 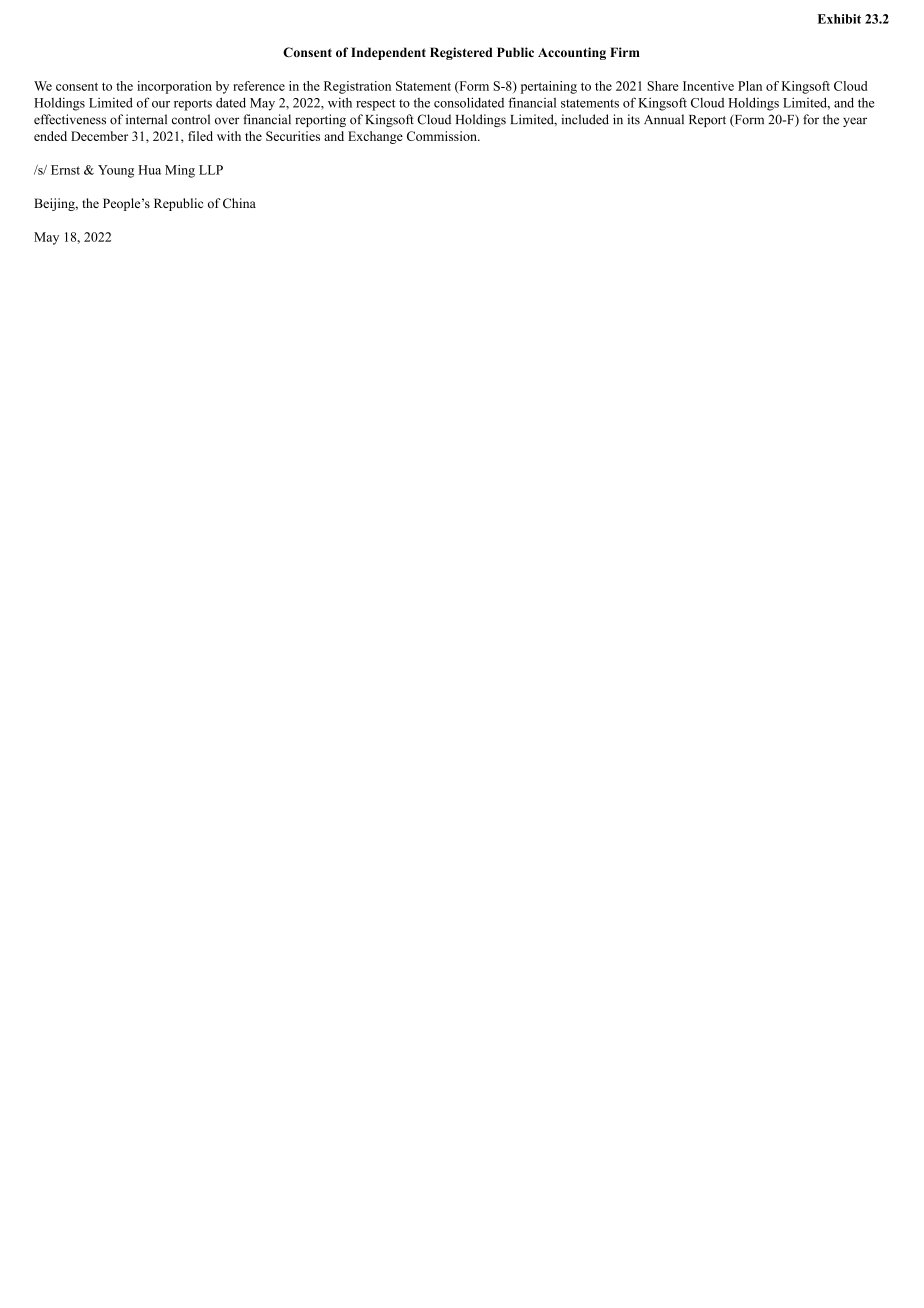 What do you see at coordinates (388, 53) in the screenshot?
I see `Independent` at bounding box center [388, 53].
